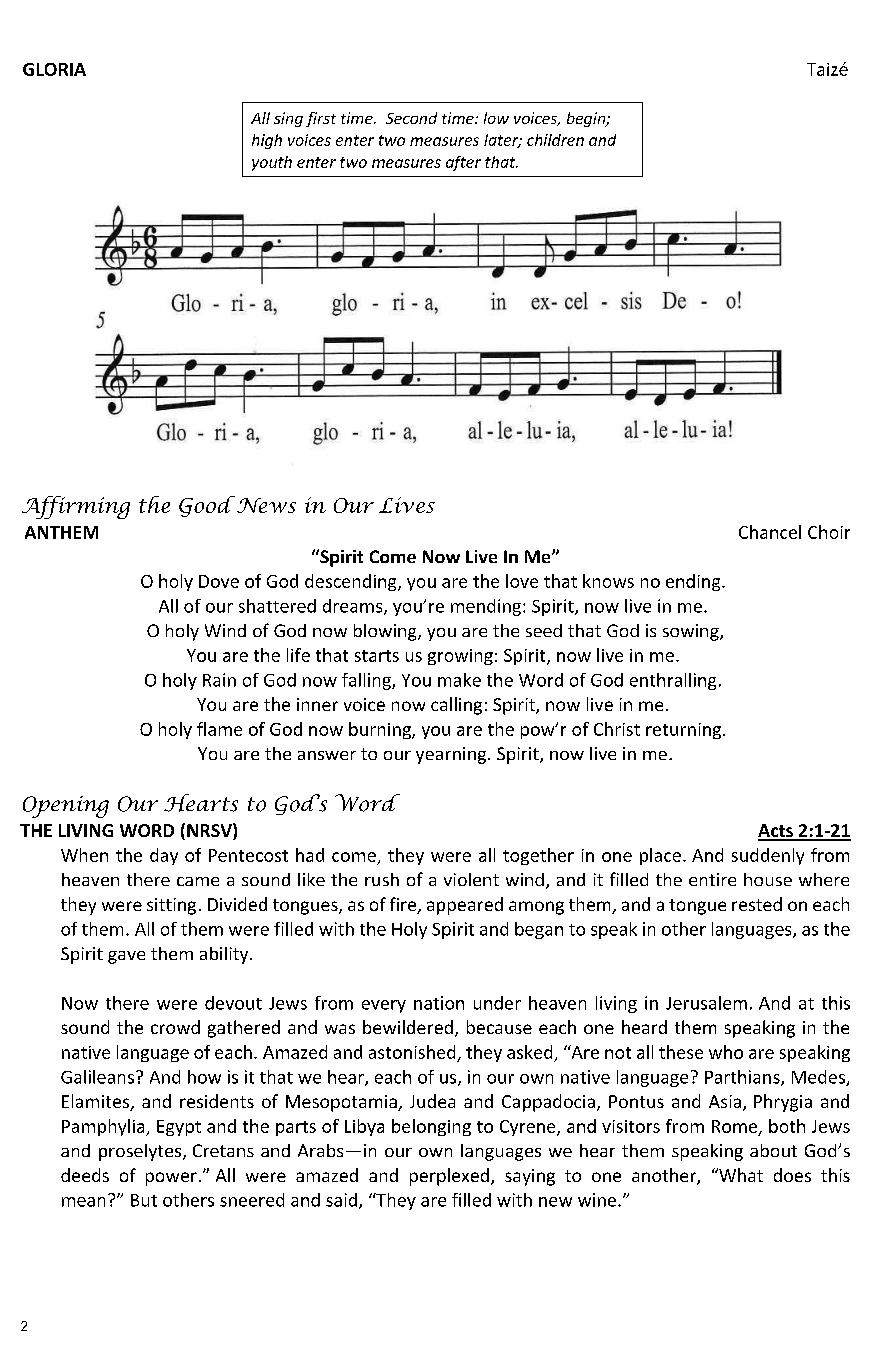 The height and width of the screenshot is (1372, 887). I want to click on perplexed, so click(449, 1177).
